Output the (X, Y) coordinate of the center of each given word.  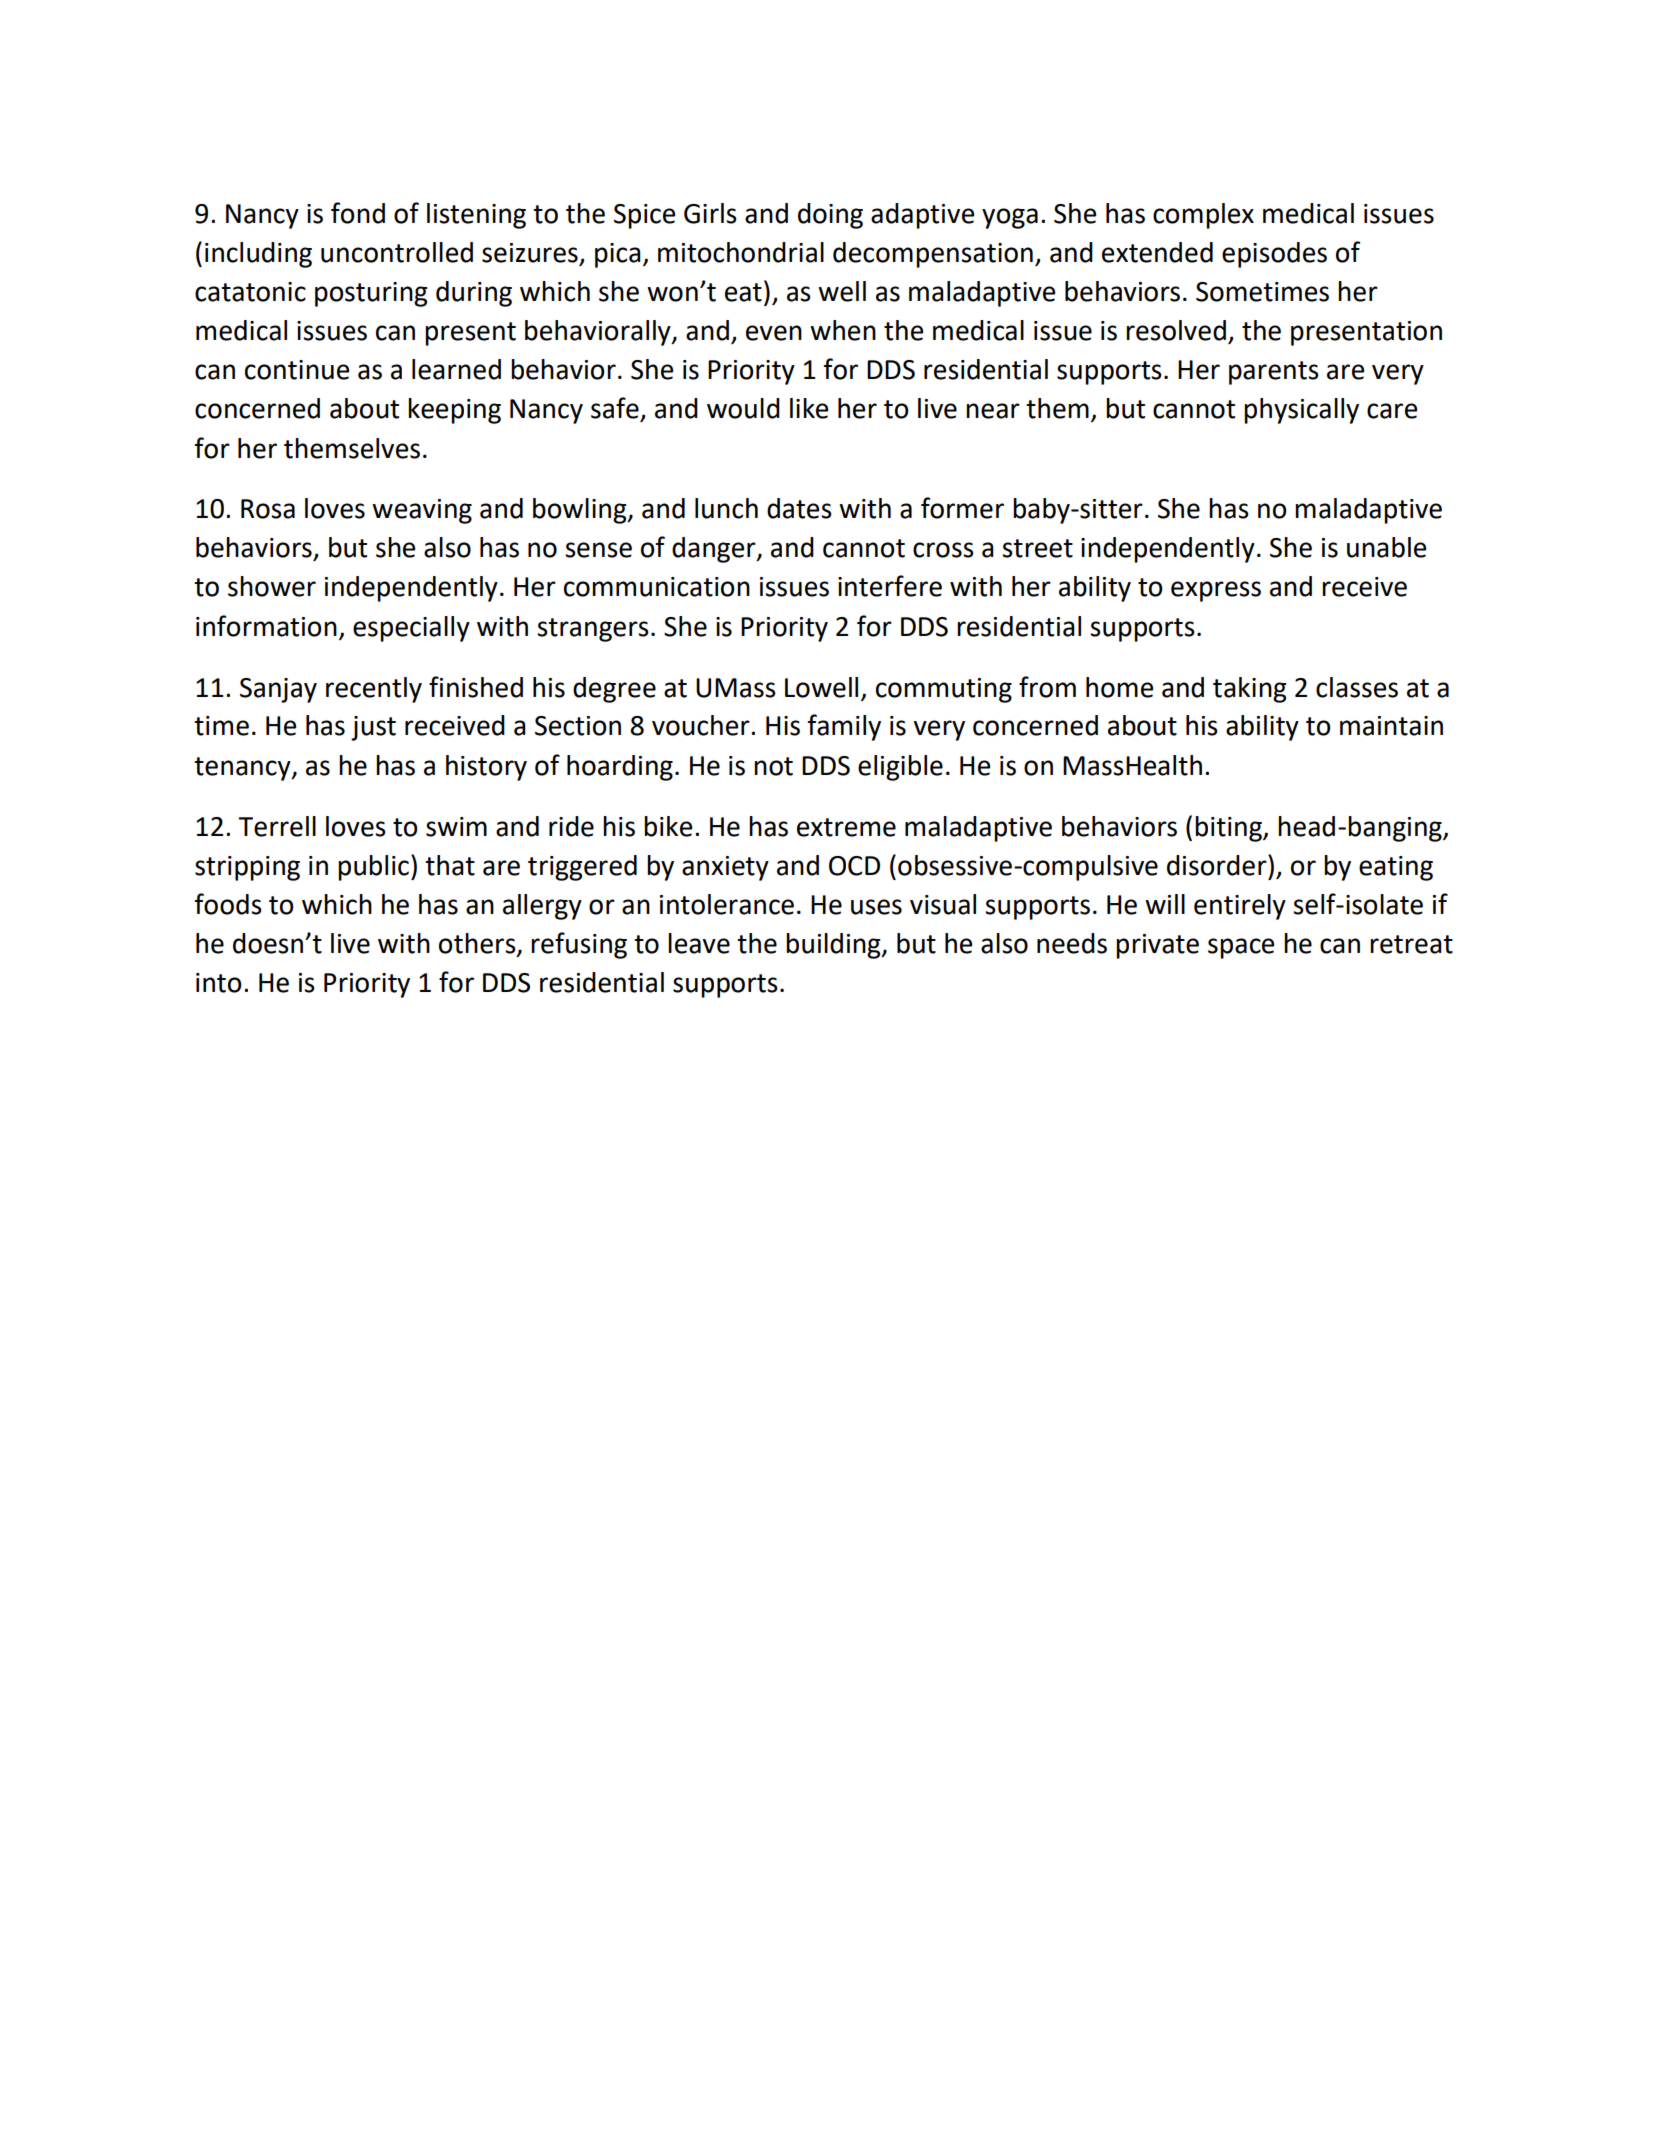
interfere (890, 586)
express (1216, 591)
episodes (1274, 255)
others (478, 944)
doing (830, 216)
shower (272, 586)
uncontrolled (397, 252)
